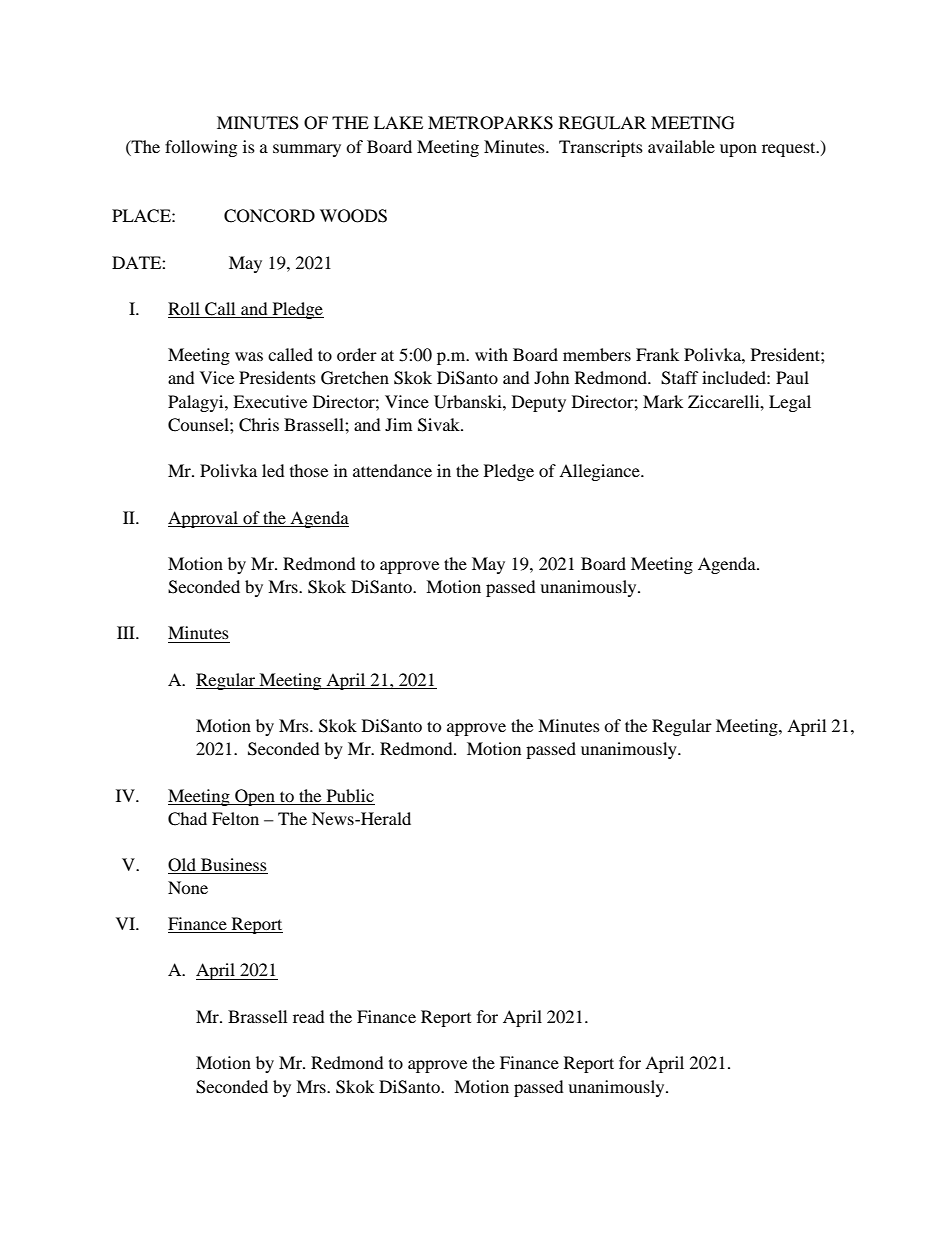 This image has height=1233, width=952. I want to click on Allegiance, so click(600, 472).
